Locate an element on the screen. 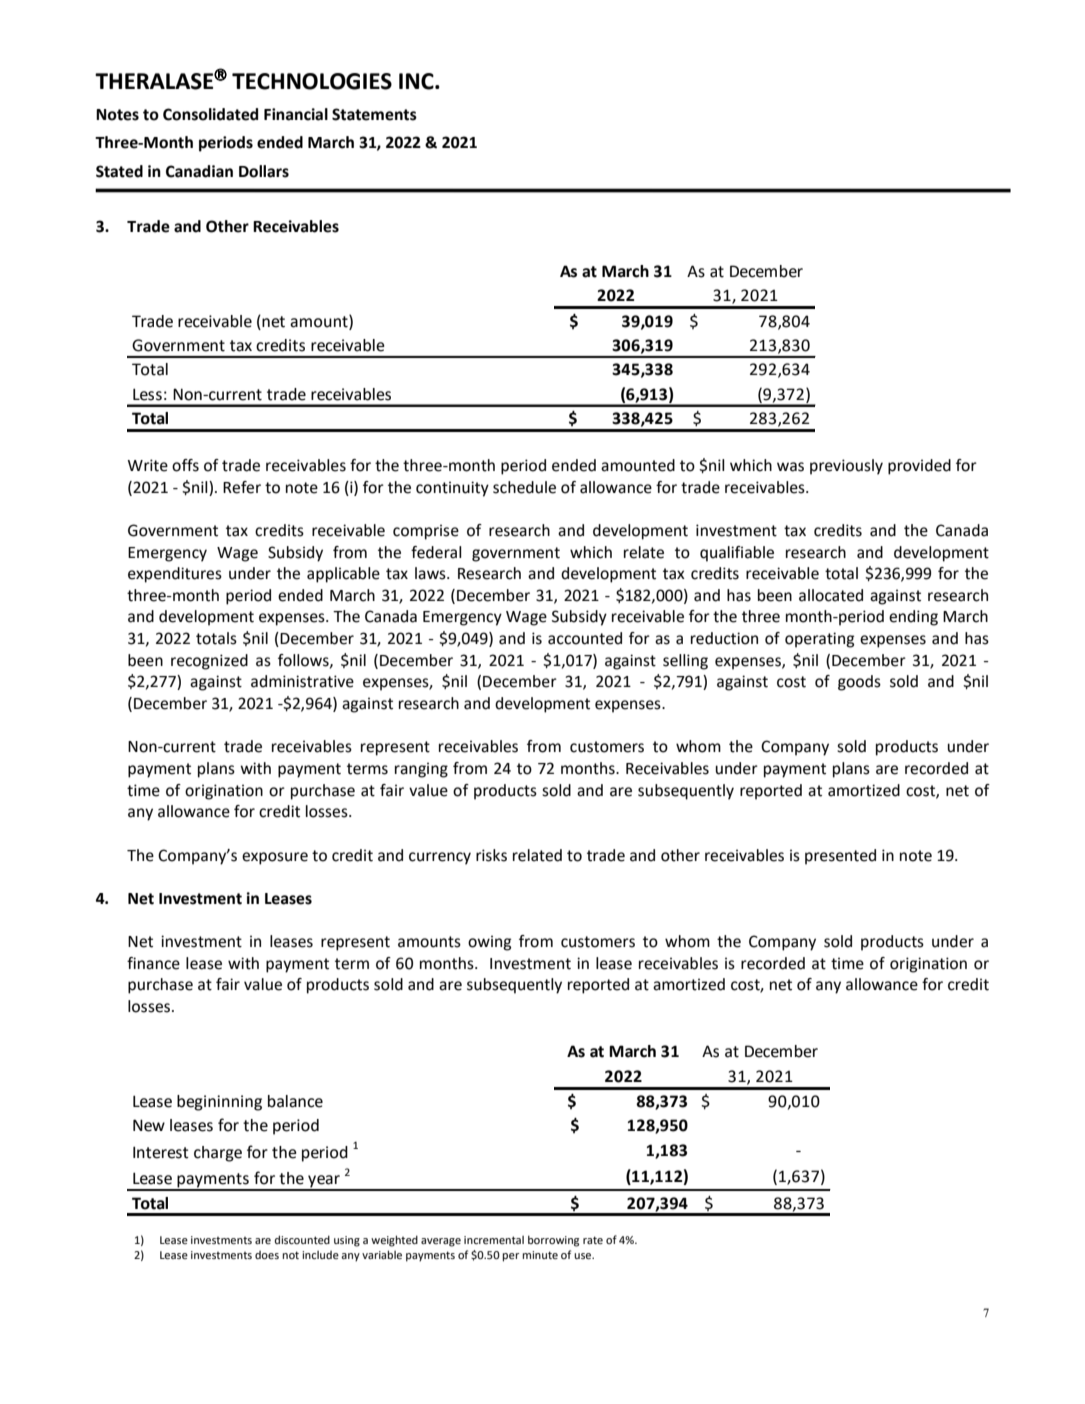 The width and height of the screenshot is (1085, 1404). does is located at coordinates (267, 1255).
